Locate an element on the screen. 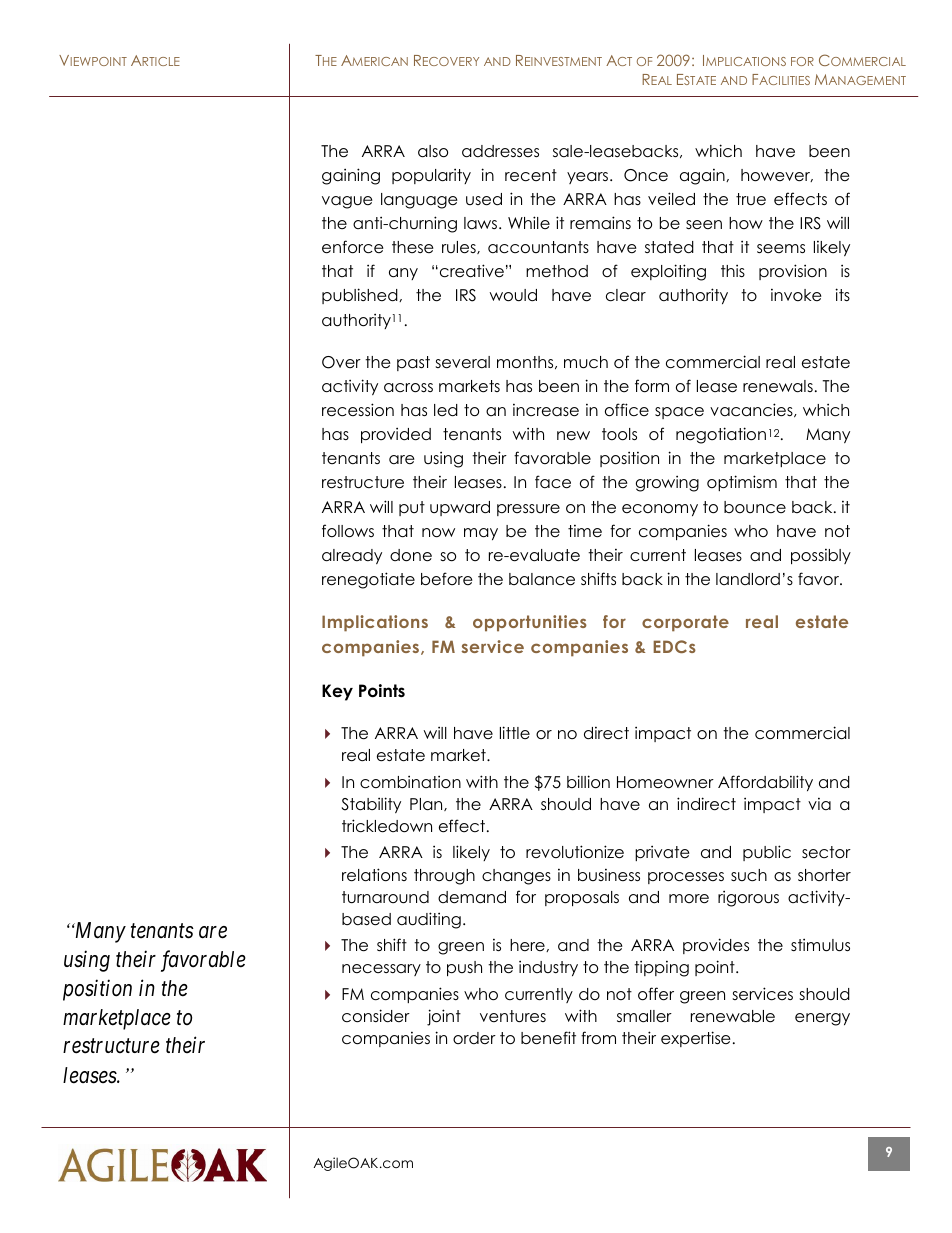 This screenshot has height=1233, width=952. Affordability is located at coordinates (765, 783).
